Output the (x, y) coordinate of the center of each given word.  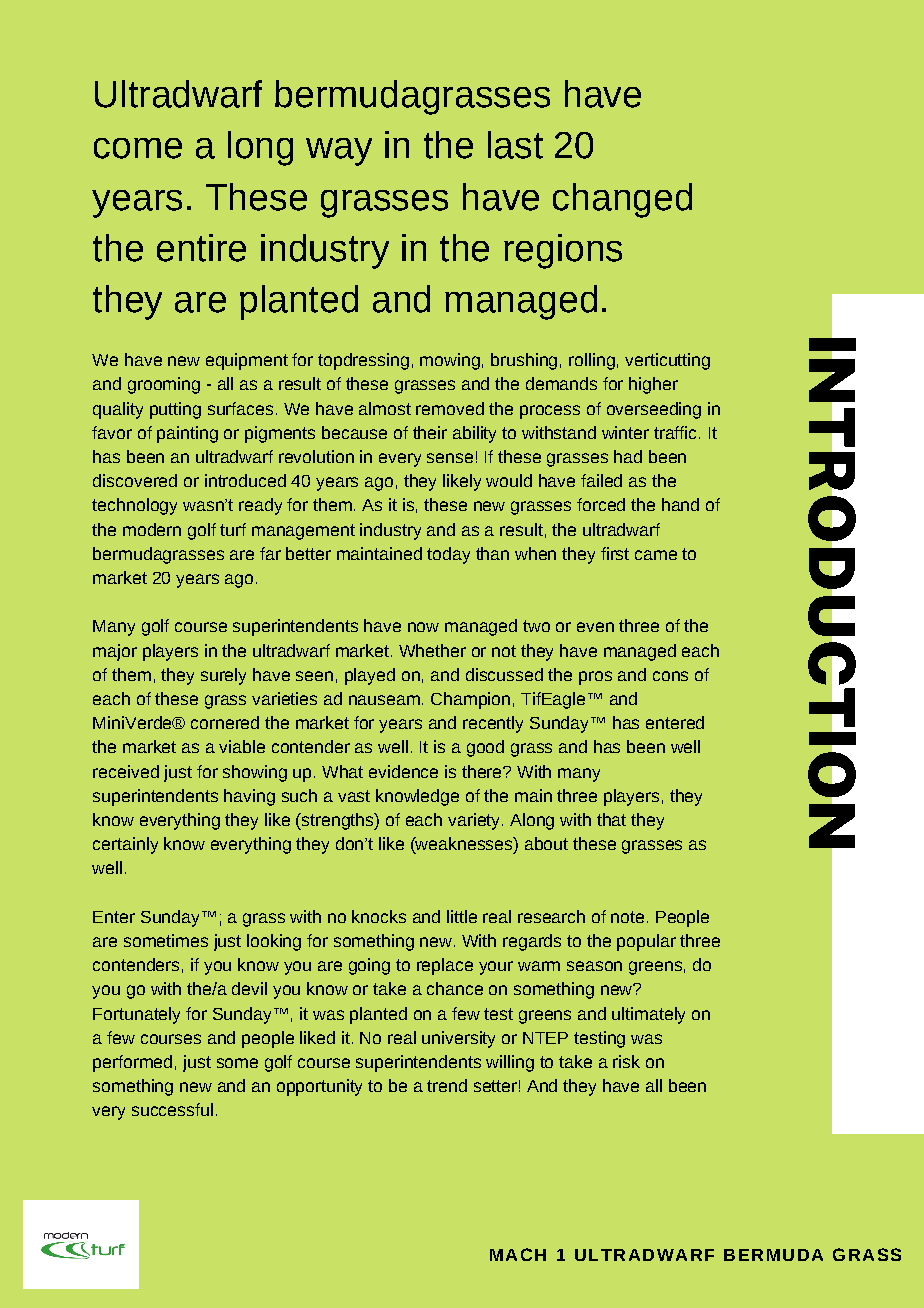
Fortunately (136, 1015)
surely (223, 676)
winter (625, 432)
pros (595, 678)
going (369, 966)
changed (622, 200)
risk (626, 1061)
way (339, 152)
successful (172, 1109)
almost (385, 408)
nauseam (384, 700)
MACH (518, 1254)
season (594, 966)
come (138, 148)
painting (187, 434)
